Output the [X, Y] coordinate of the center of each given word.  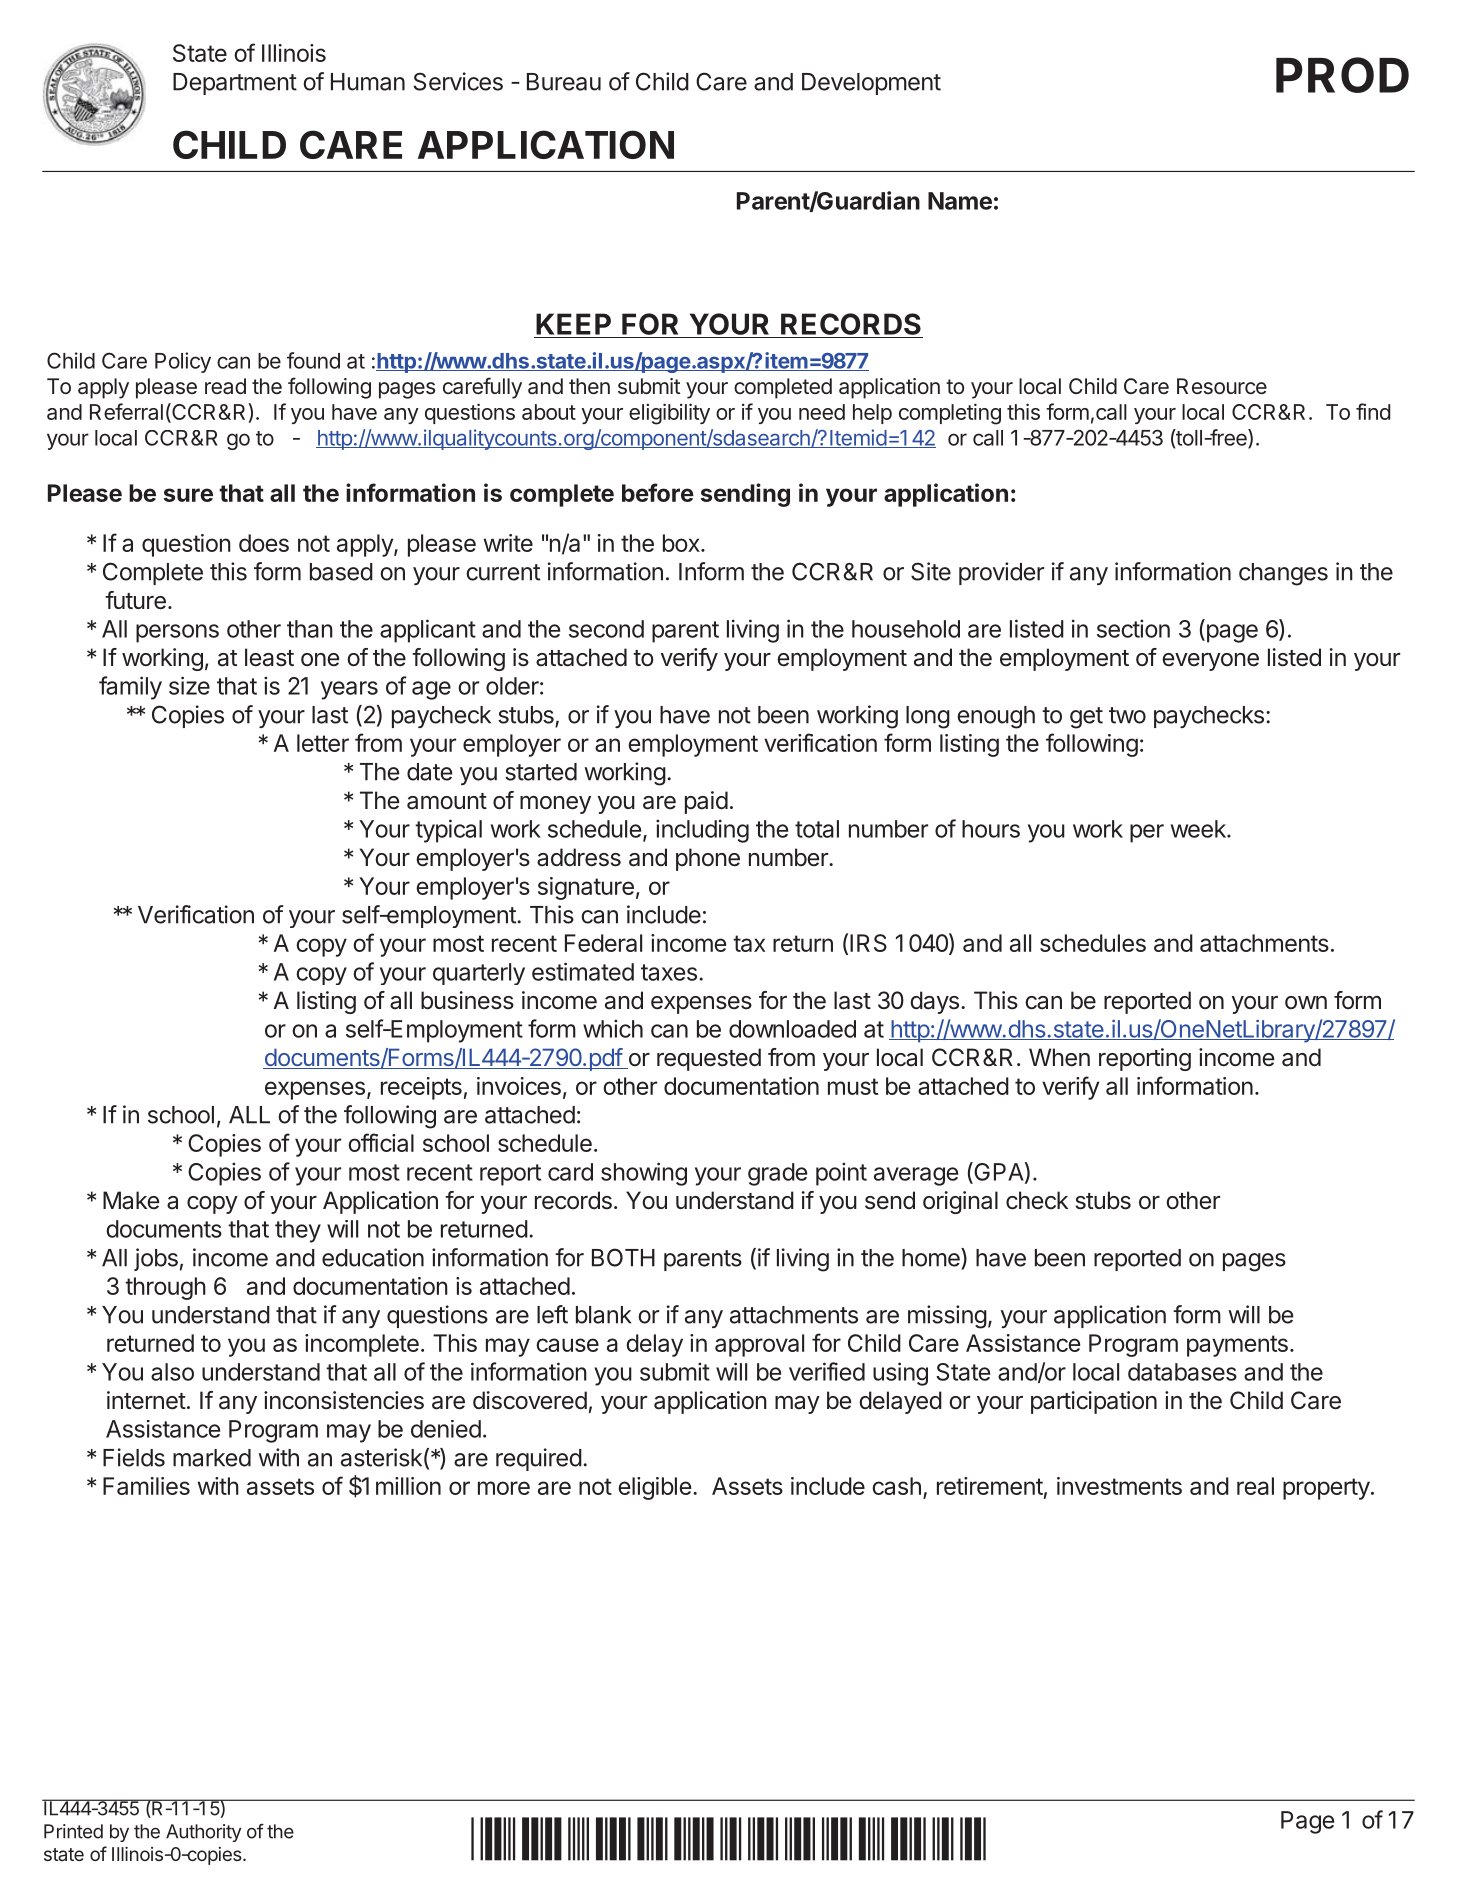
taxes [669, 972]
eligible [654, 1488]
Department [235, 84]
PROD [1342, 75]
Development [871, 84]
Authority [203, 1833]
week [1199, 829]
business [467, 1000]
